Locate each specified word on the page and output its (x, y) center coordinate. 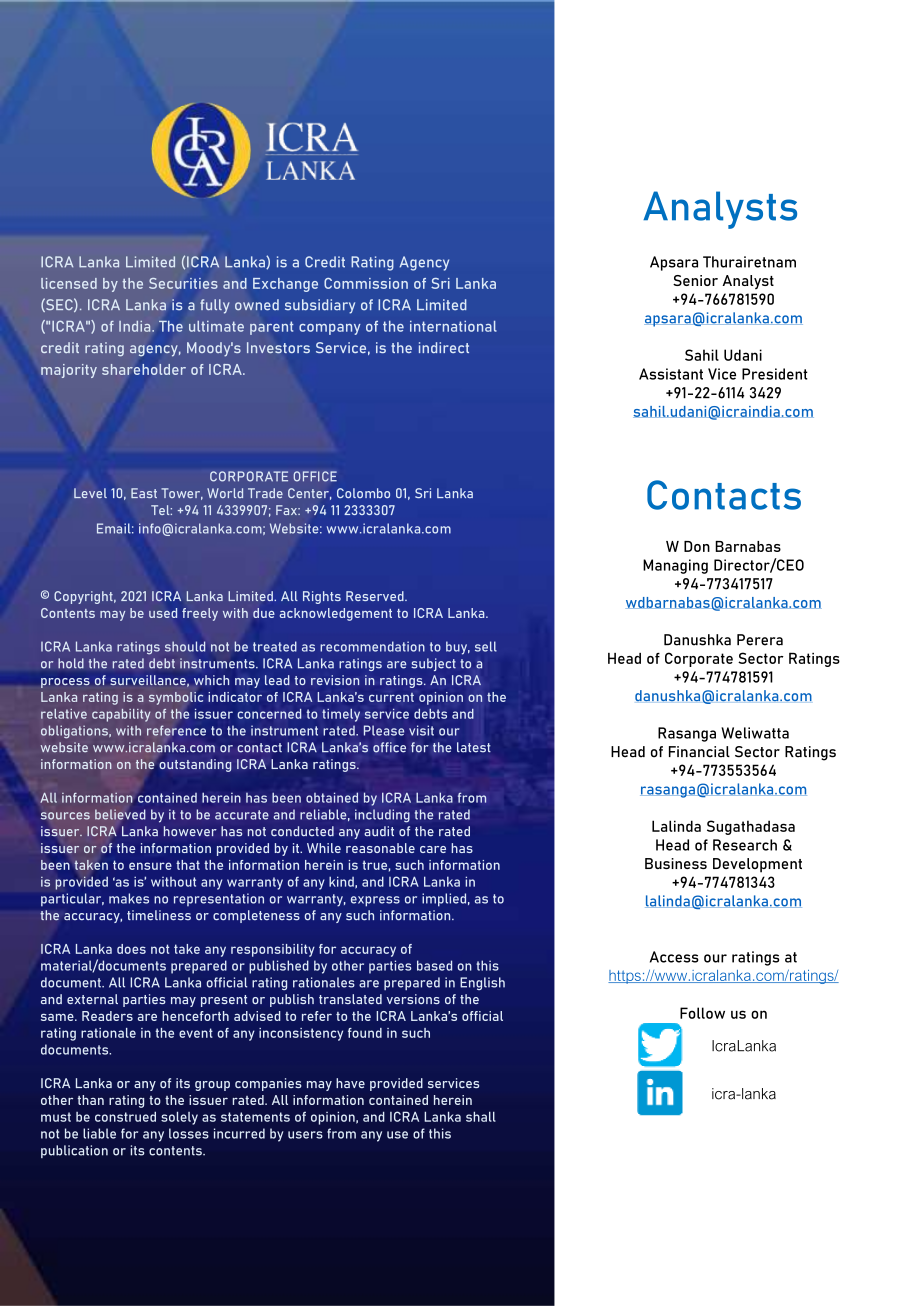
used (163, 613)
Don (697, 546)
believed (120, 814)
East (144, 493)
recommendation (372, 646)
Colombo (363, 493)
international (453, 326)
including (382, 816)
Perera (760, 640)
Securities (183, 283)
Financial (699, 752)
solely (179, 1118)
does (131, 949)
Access (674, 957)
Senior (695, 280)
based (434, 965)
